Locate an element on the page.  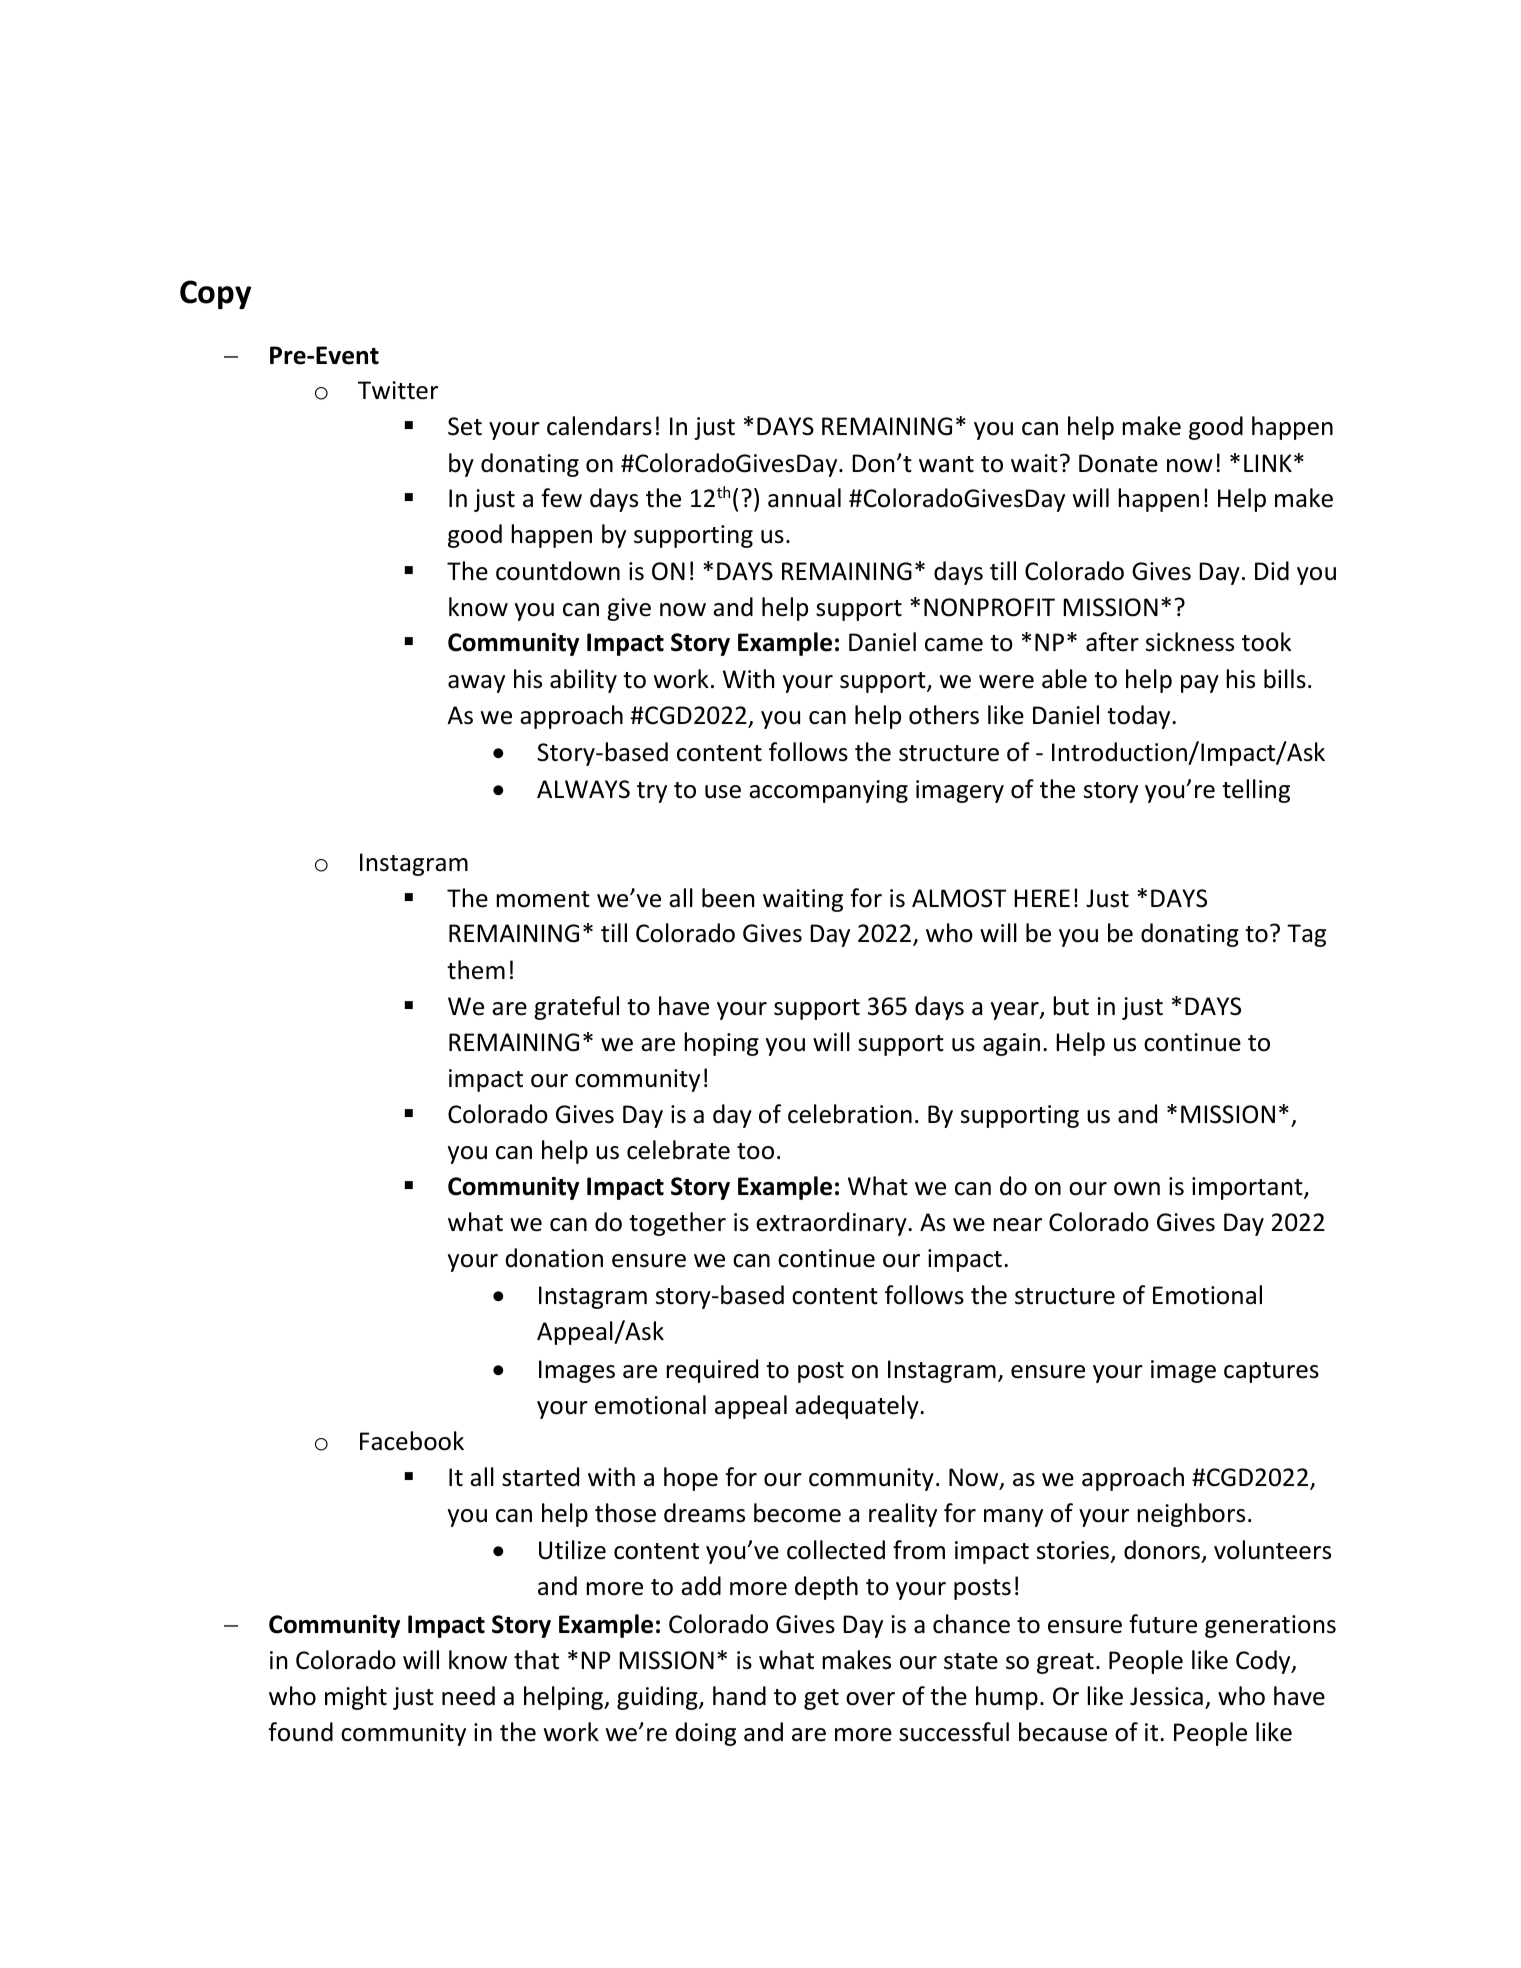
Twitter is located at coordinates (398, 390).
